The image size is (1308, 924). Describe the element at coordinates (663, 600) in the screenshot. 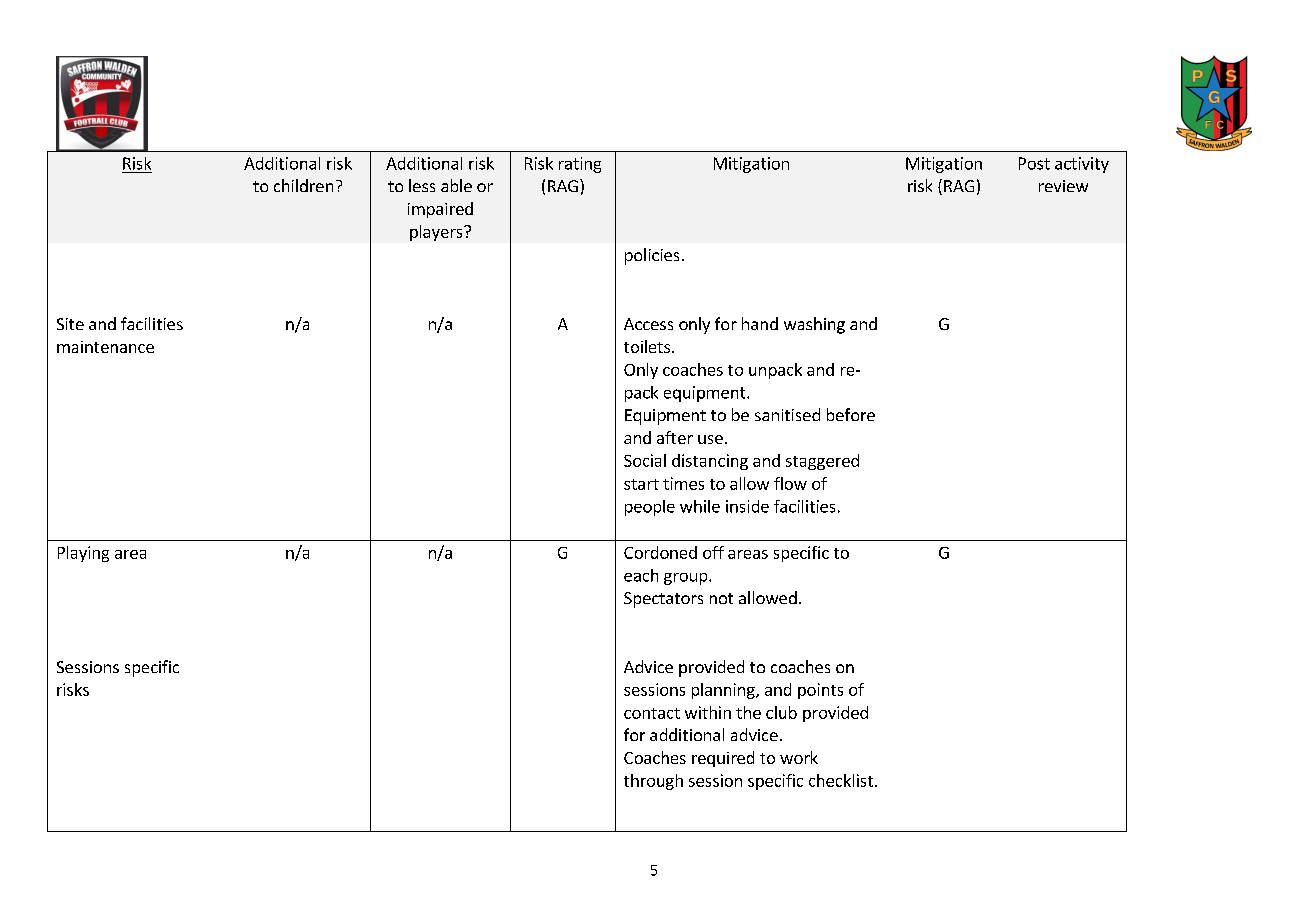

I see `Spectators` at that location.
